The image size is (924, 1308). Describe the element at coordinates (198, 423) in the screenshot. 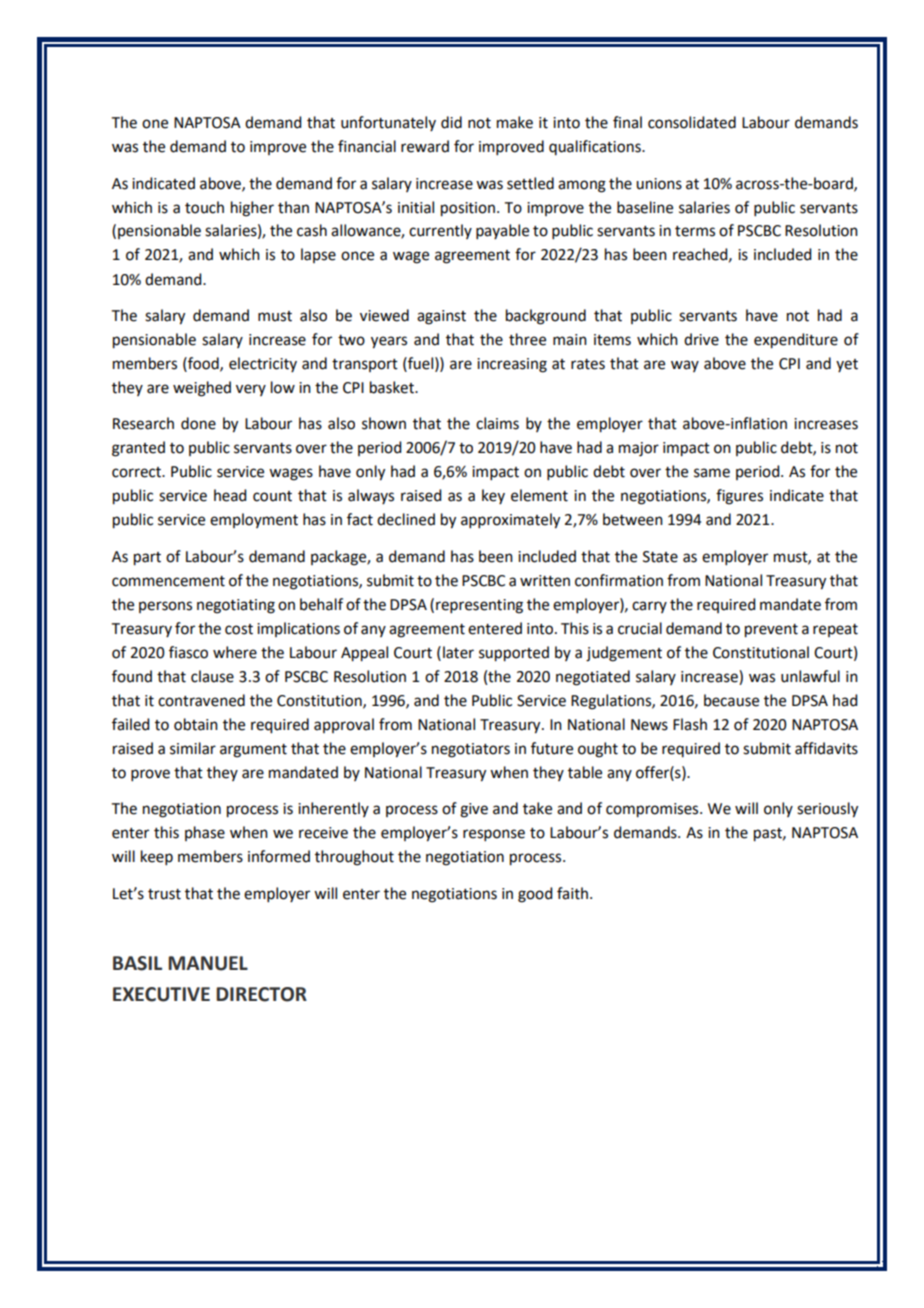

I see `done` at that location.
